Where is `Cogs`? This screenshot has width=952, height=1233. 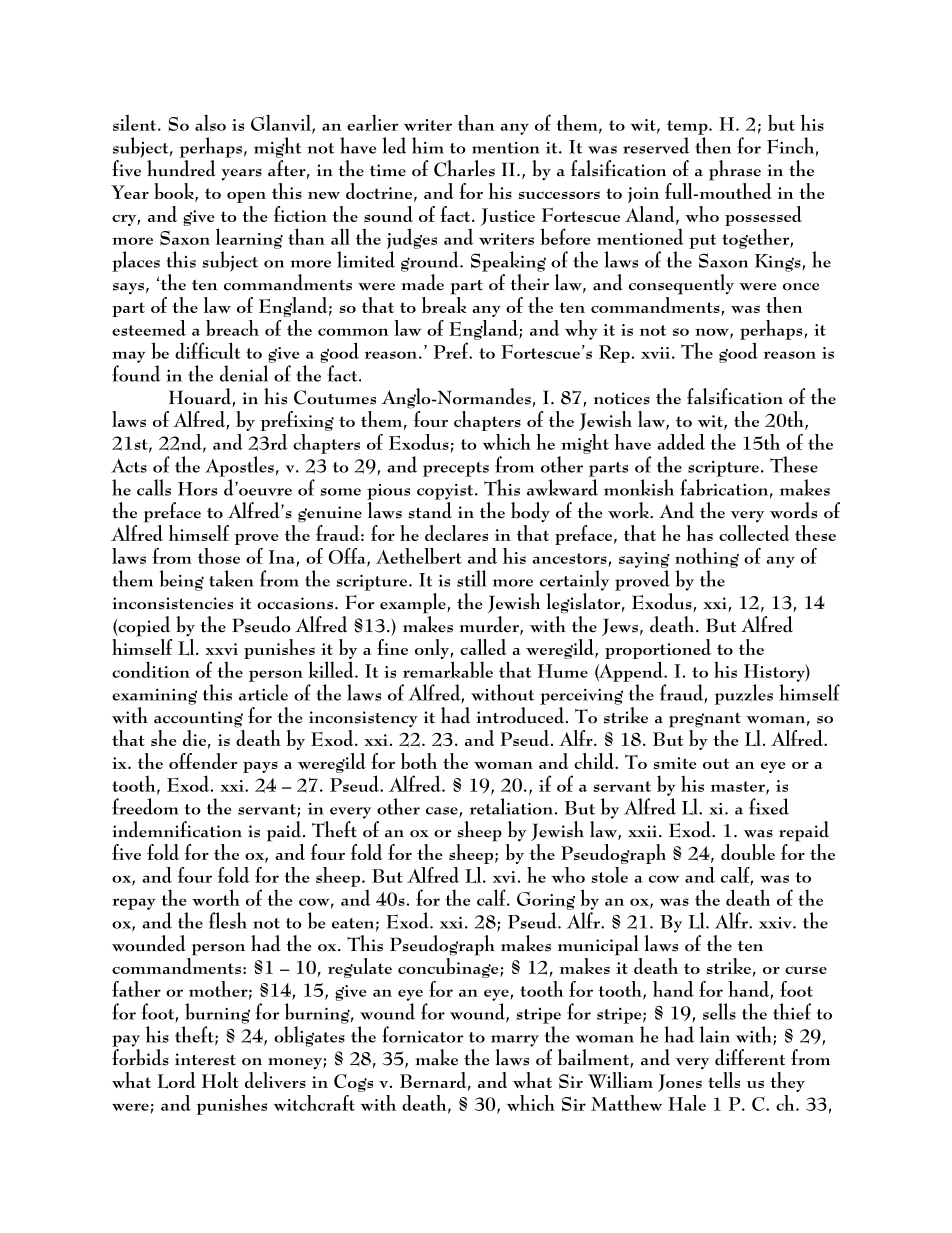 Cogs is located at coordinates (353, 1083).
